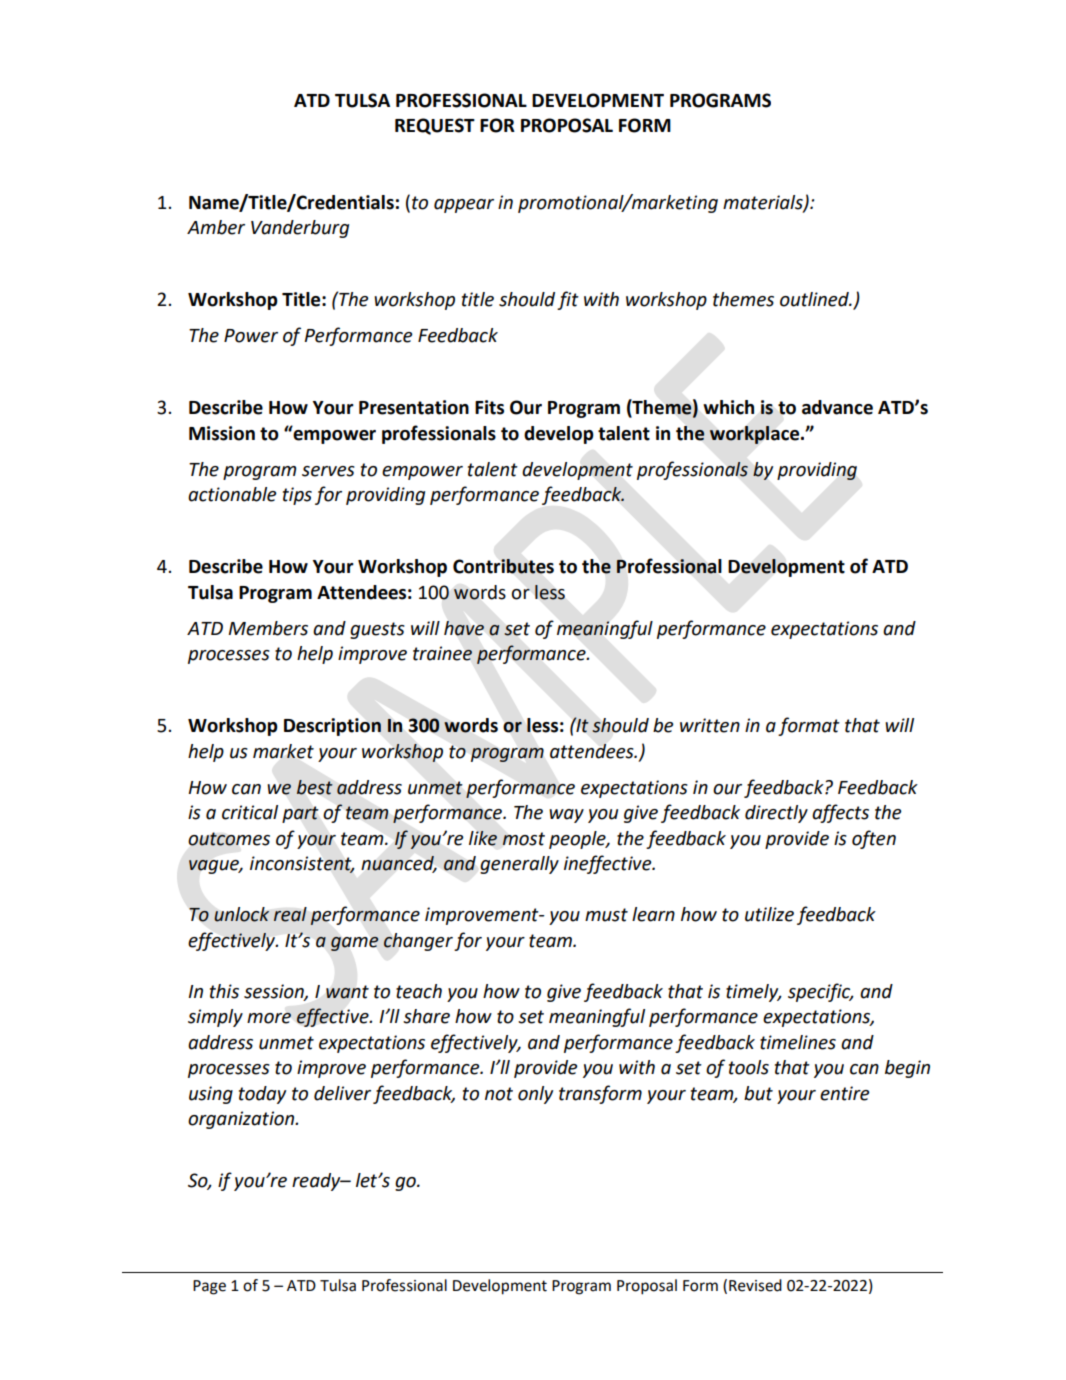 This screenshot has width=1066, height=1380. What do you see at coordinates (464, 206) in the screenshot?
I see `appear` at bounding box center [464, 206].
